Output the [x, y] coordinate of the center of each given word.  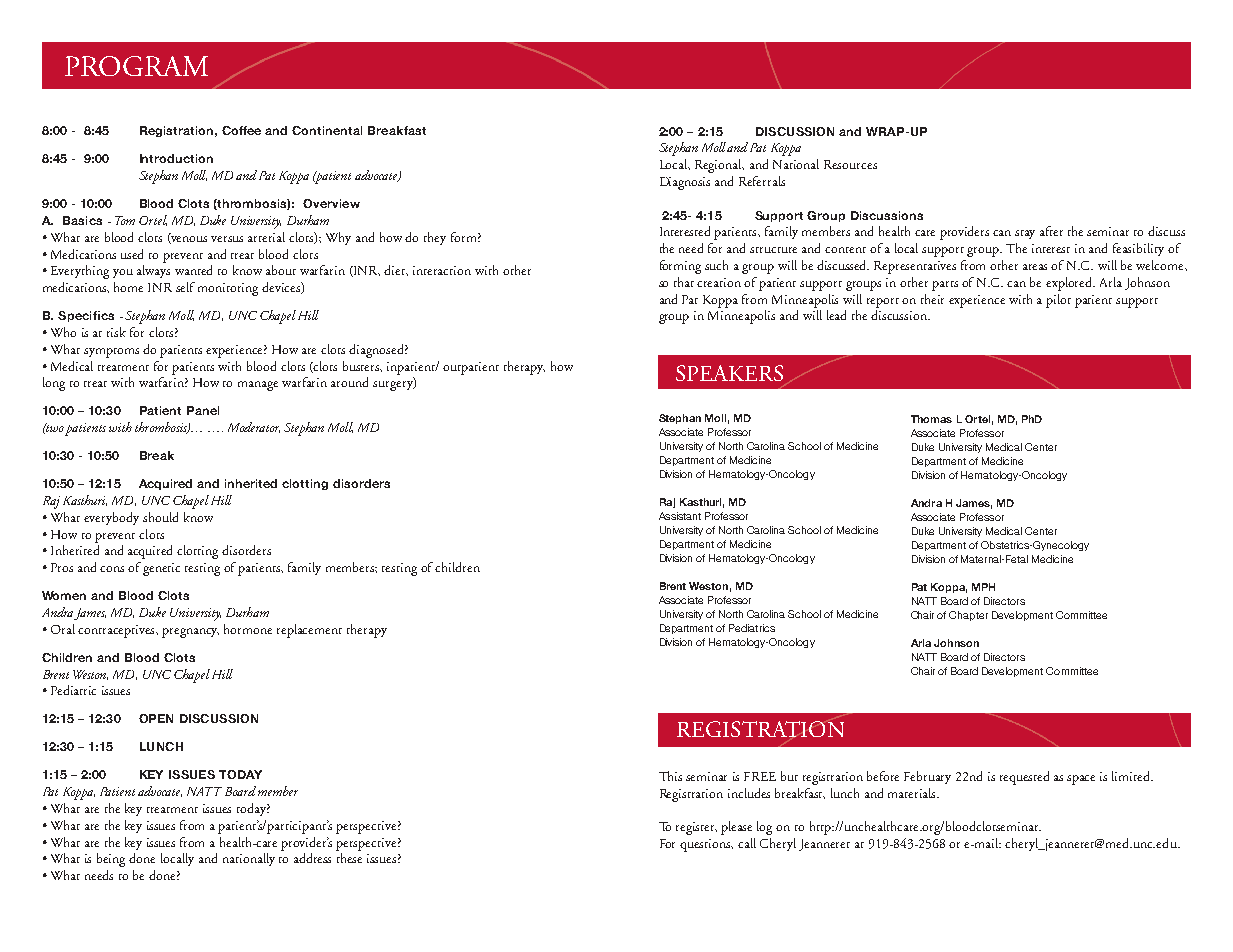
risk [116, 332]
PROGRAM [136, 66]
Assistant [680, 516]
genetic [161, 569]
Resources [850, 164]
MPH [983, 587]
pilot [1058, 301]
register [696, 828]
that [684, 282]
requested [1024, 778]
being [111, 860]
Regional [719, 166]
